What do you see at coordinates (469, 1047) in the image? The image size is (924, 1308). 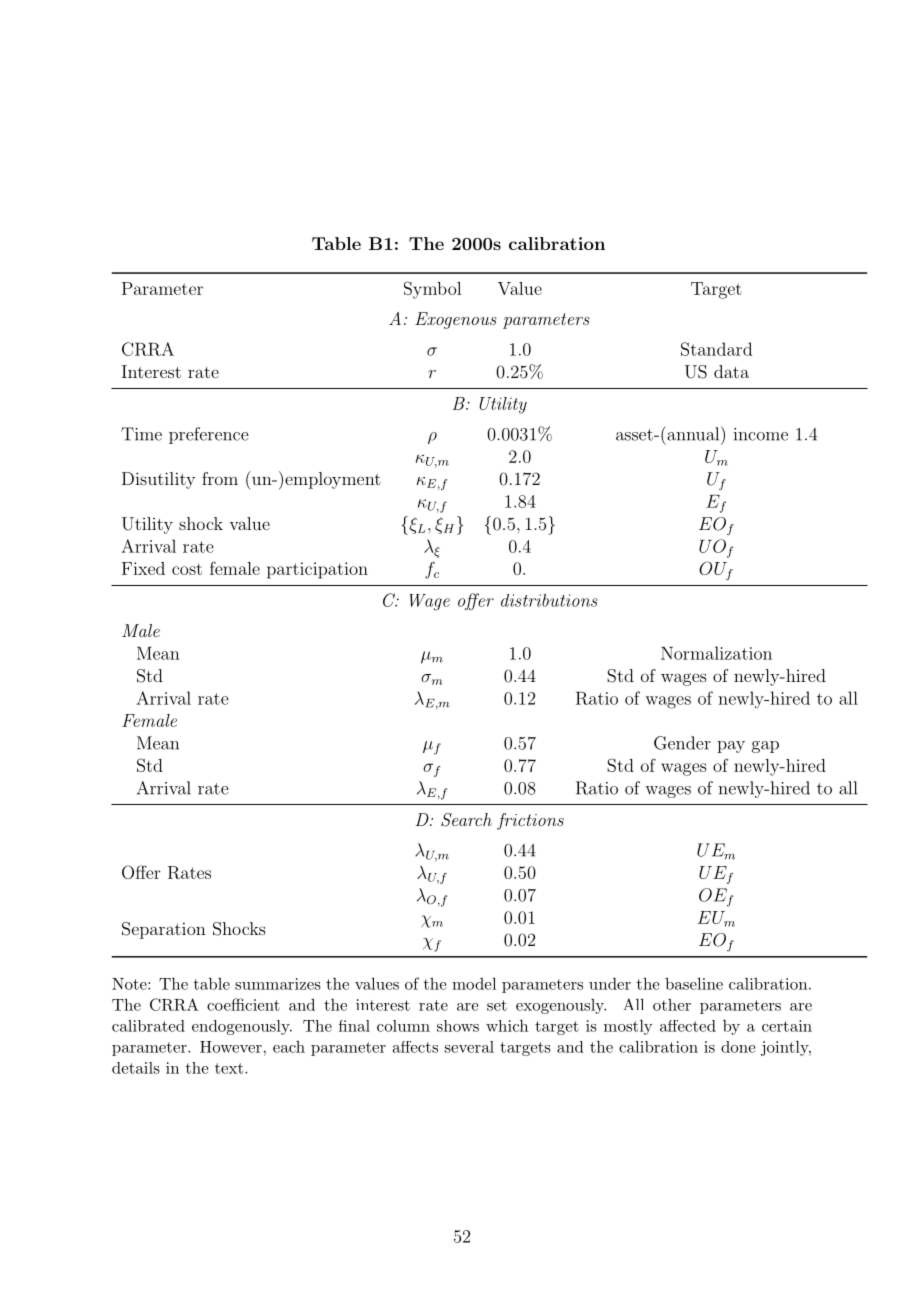 I see `several` at bounding box center [469, 1047].
